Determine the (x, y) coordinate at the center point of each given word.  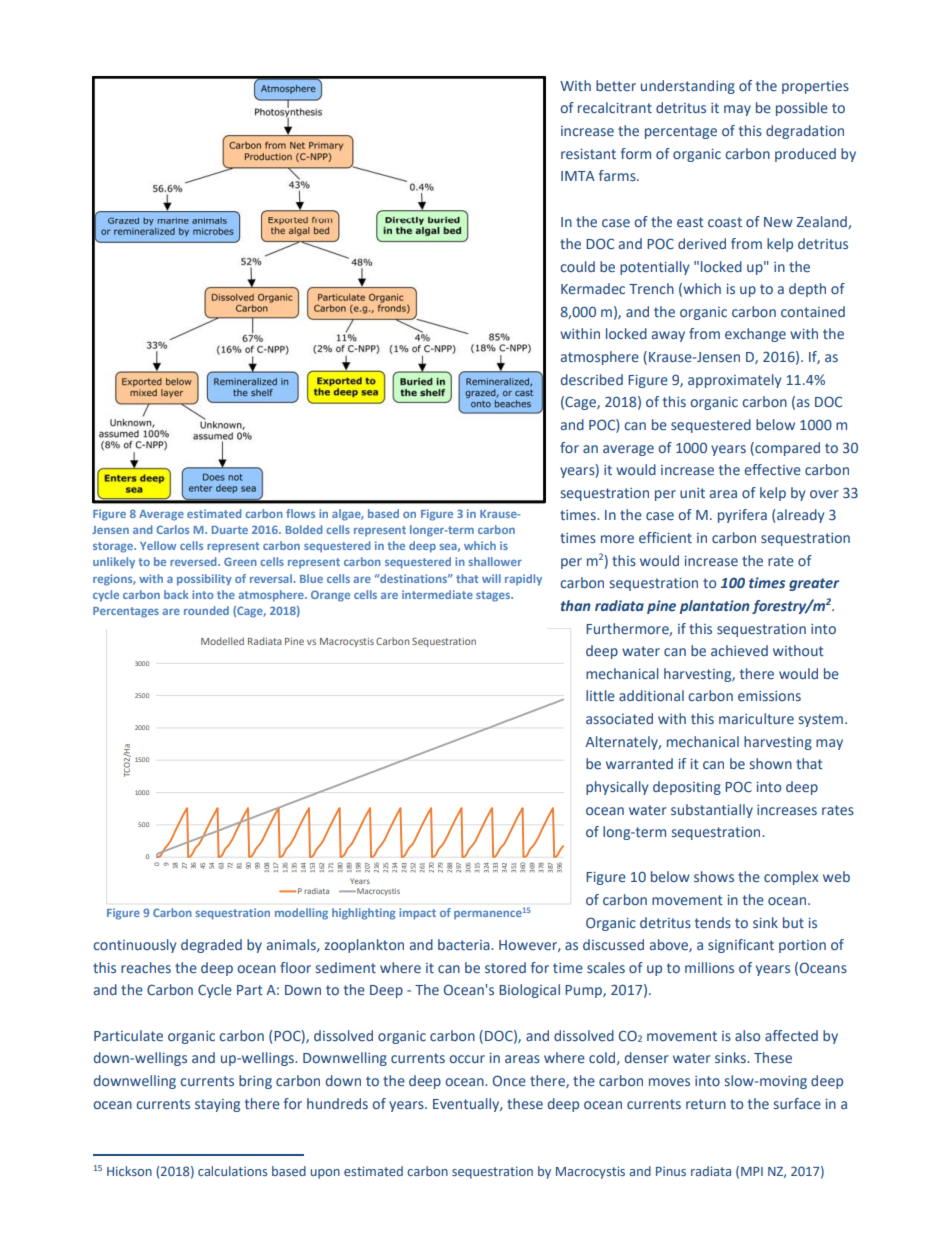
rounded (206, 610)
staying (217, 1105)
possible (802, 109)
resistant (588, 154)
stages (494, 596)
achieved (739, 650)
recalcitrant (615, 107)
